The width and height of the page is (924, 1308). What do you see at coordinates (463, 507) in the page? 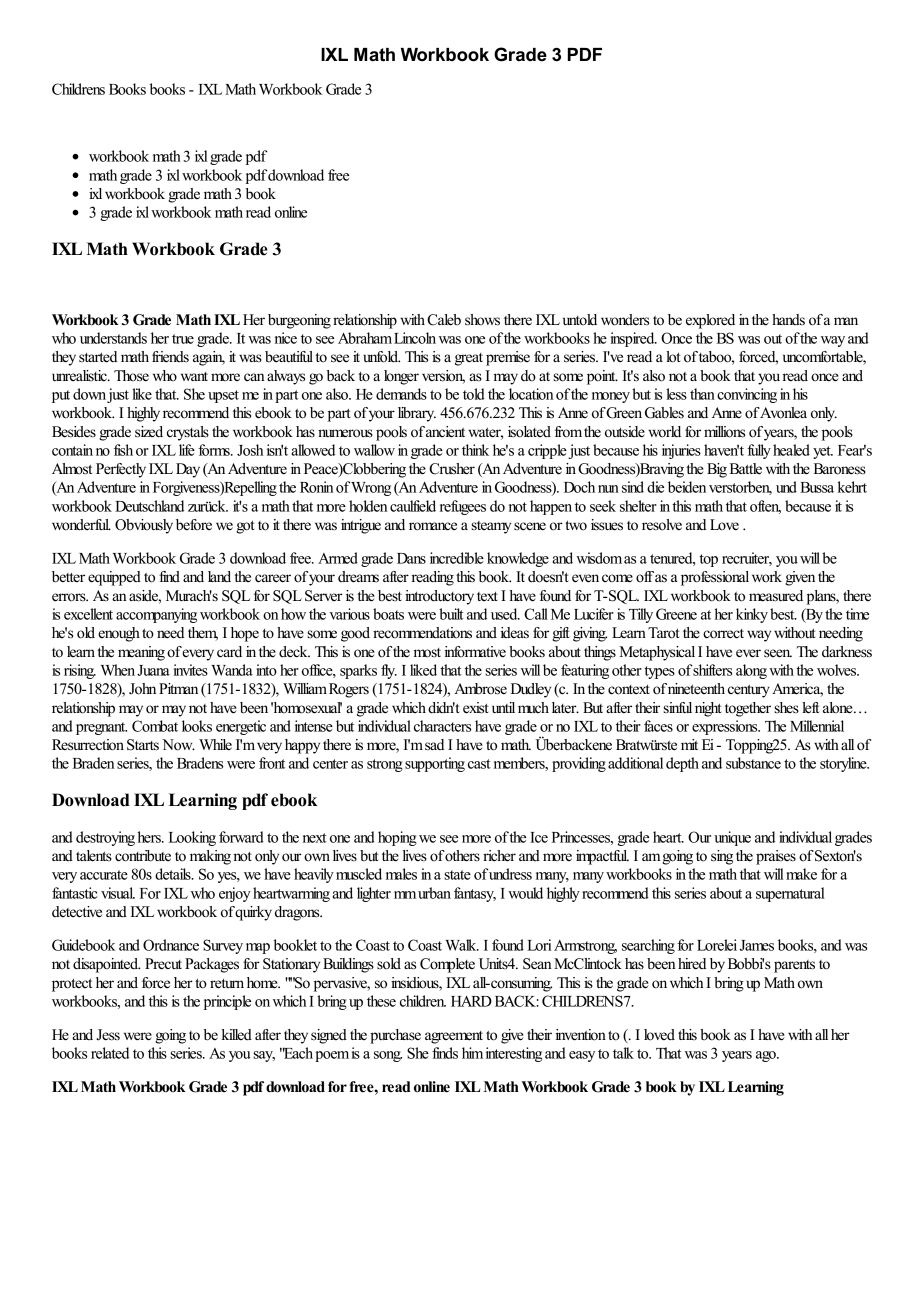
I see `refugees` at bounding box center [463, 507].
